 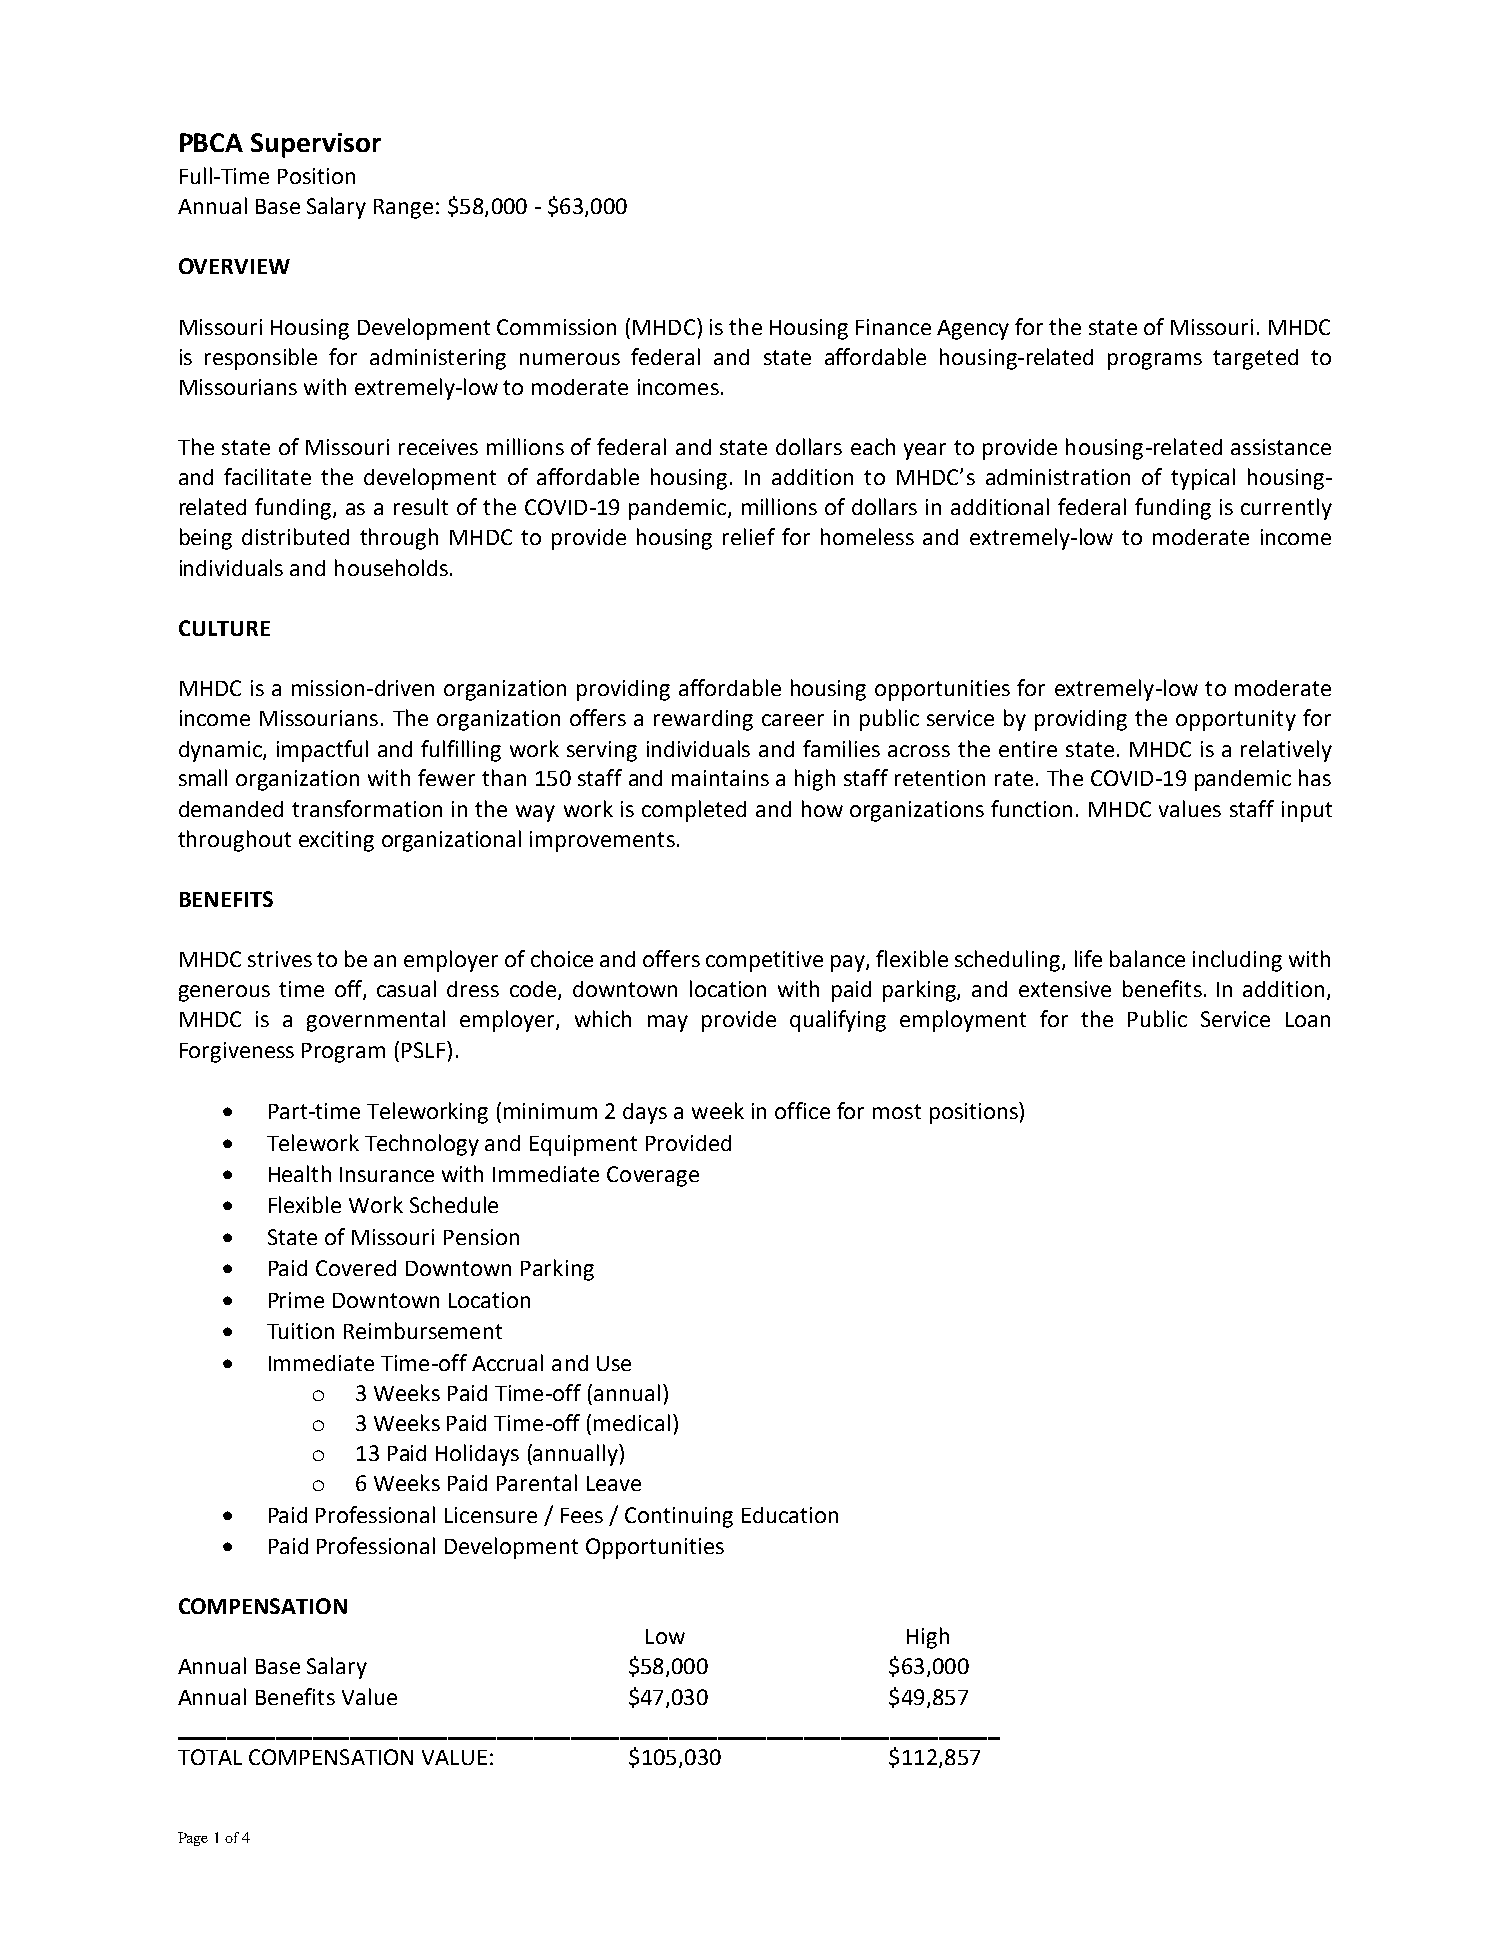 I want to click on career, so click(x=793, y=720).
